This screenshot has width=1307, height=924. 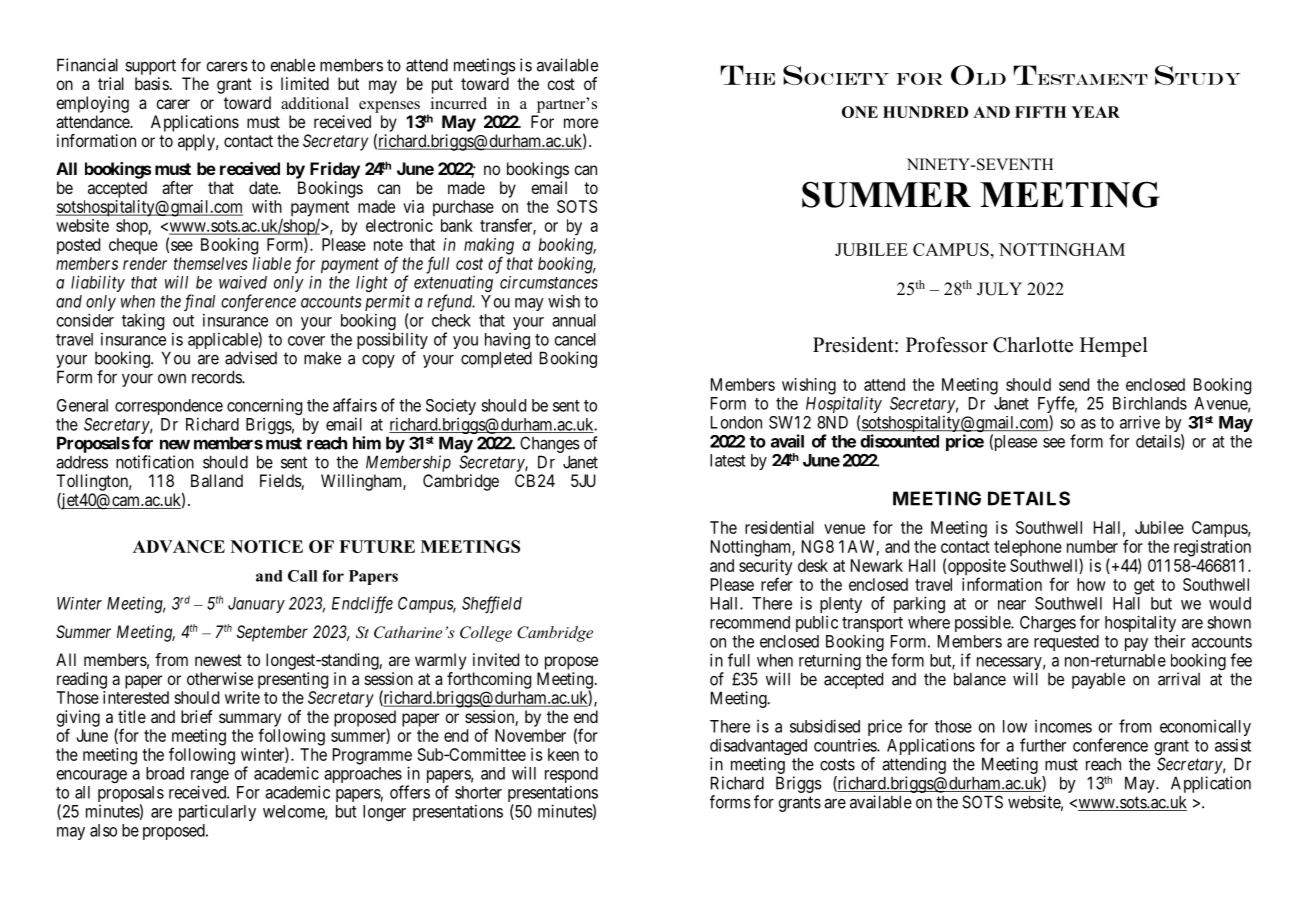 What do you see at coordinates (1095, 112) in the screenshot?
I see `YEAR` at bounding box center [1095, 112].
